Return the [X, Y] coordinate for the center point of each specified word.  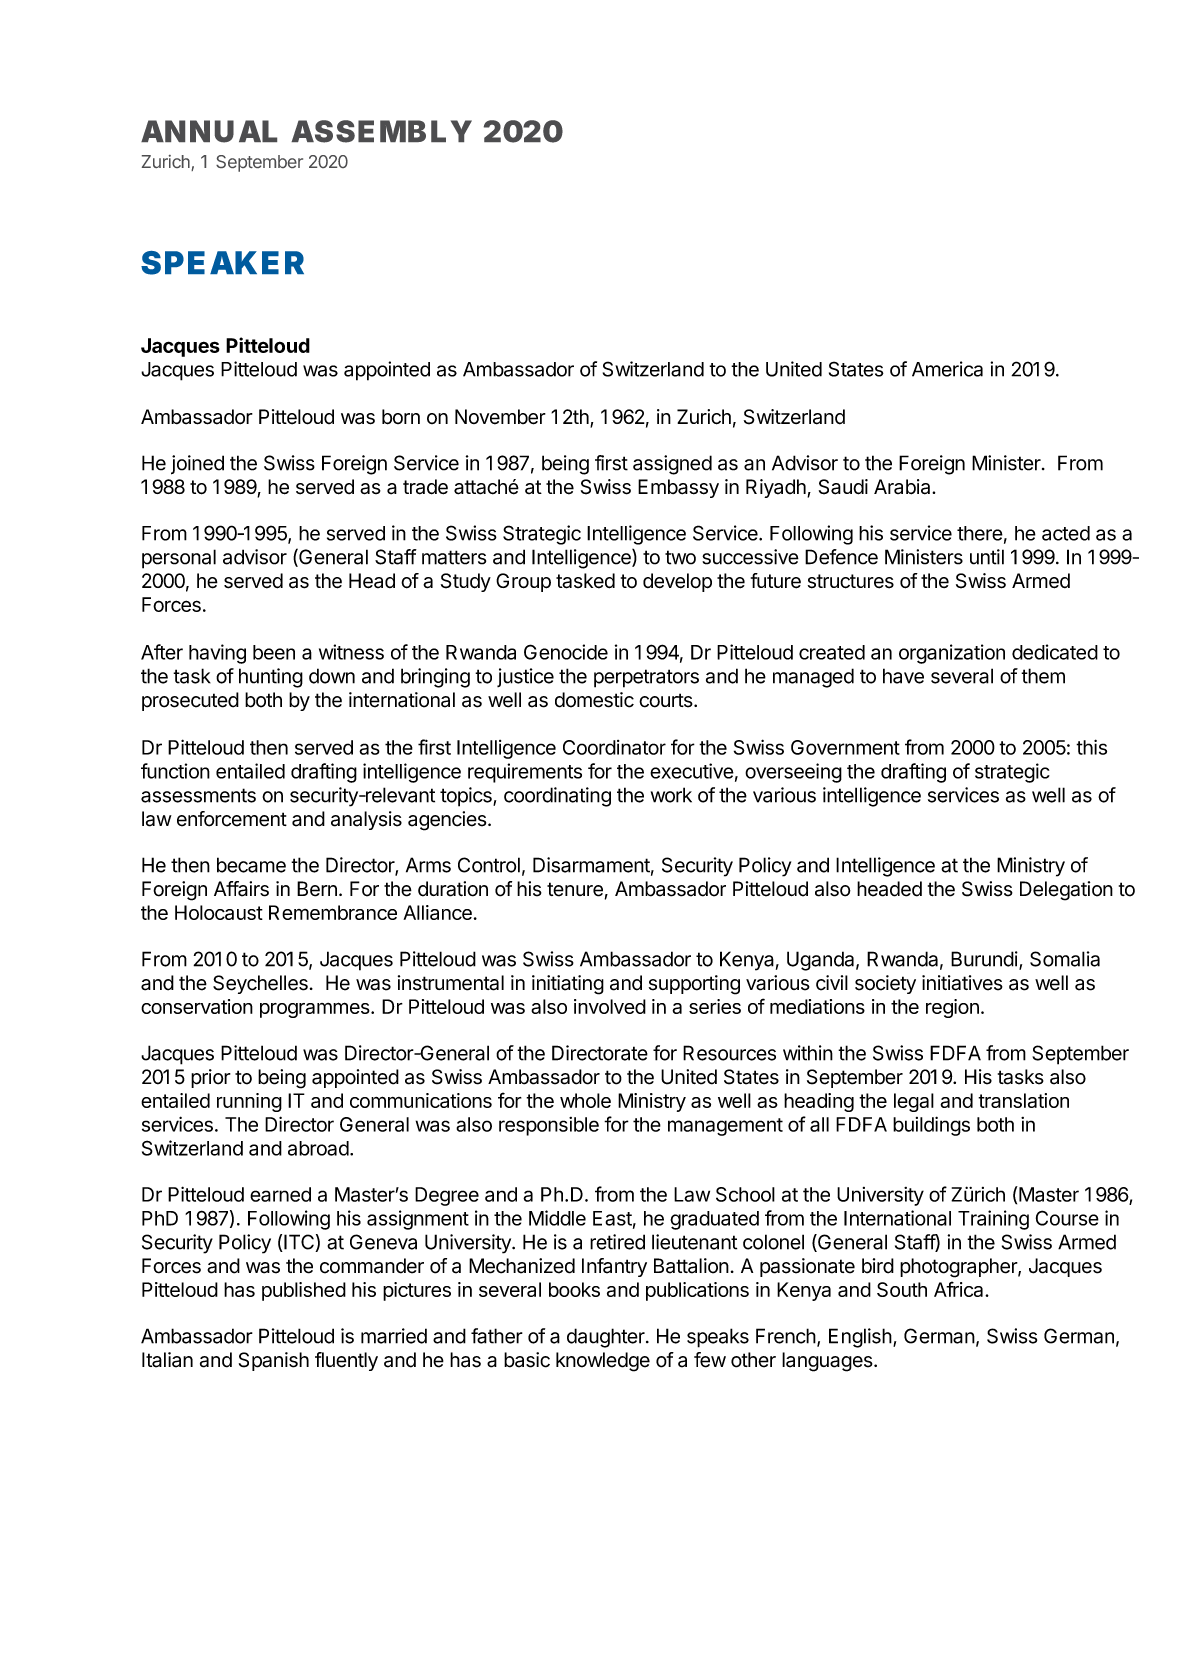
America [947, 369]
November [500, 417]
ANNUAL [209, 131]
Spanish [274, 1361]
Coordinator [614, 747]
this [1091, 747]
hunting [271, 678]
